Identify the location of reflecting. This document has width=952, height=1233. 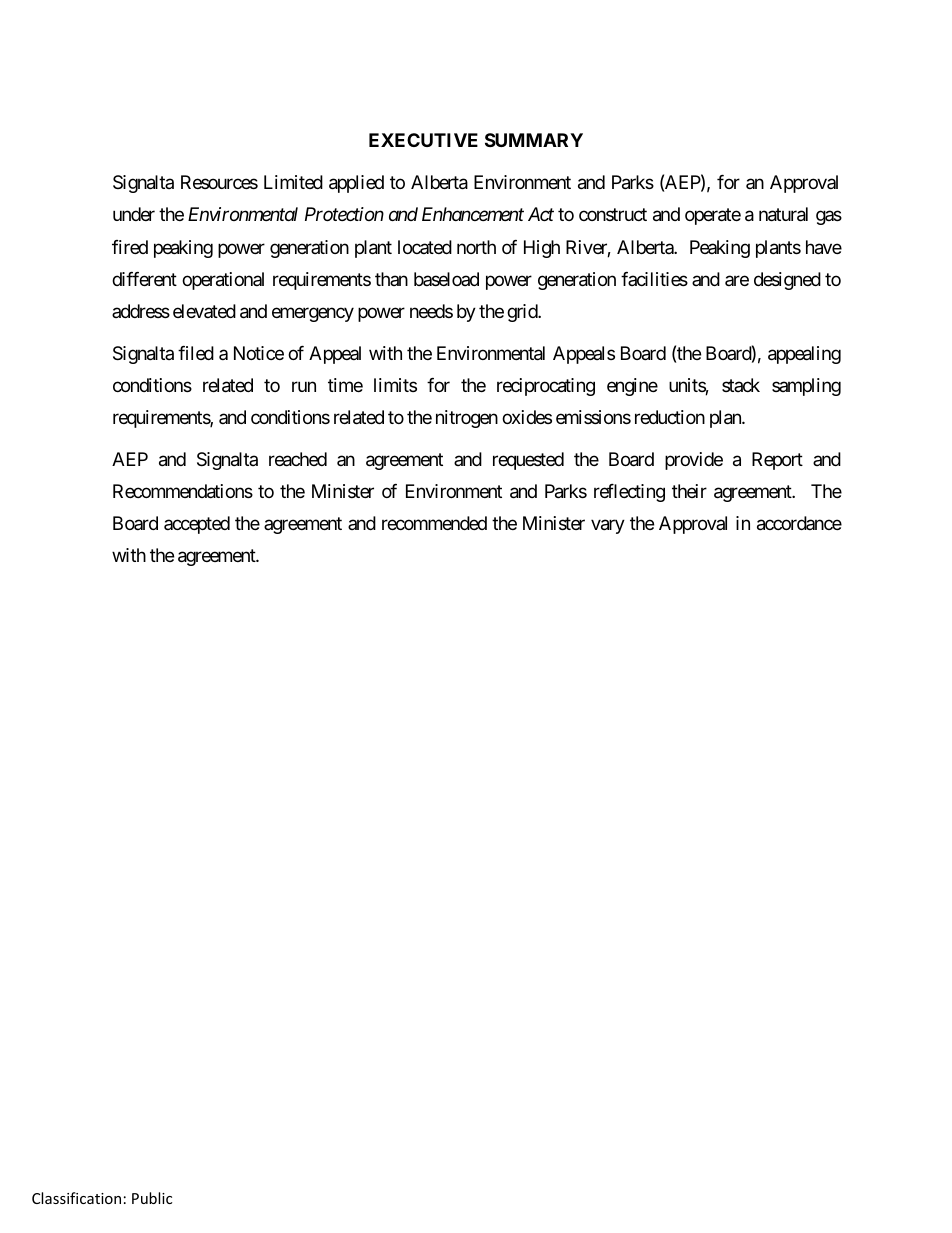
(629, 493).
